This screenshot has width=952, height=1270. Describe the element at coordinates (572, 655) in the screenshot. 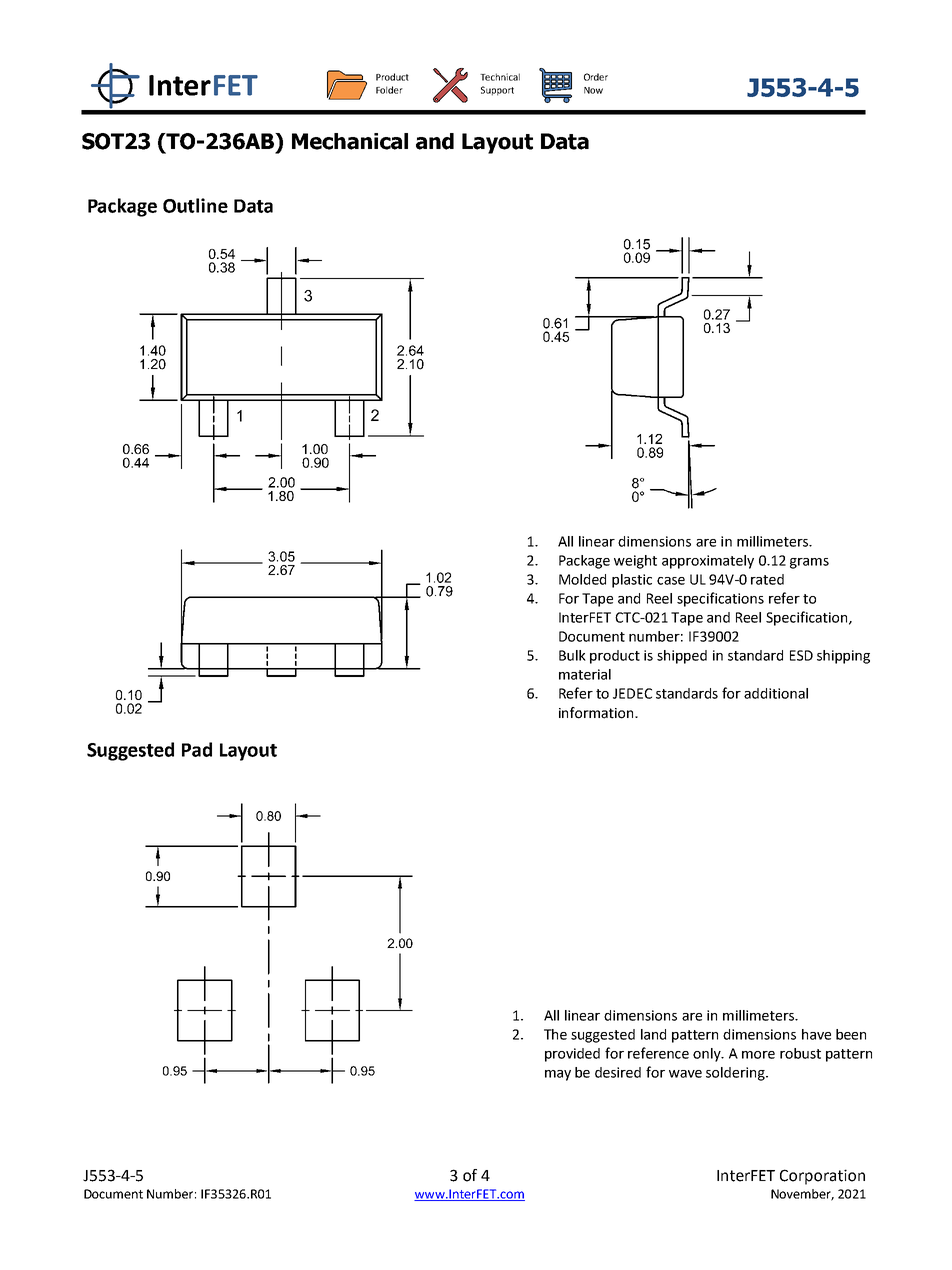

I see `Bulk` at that location.
